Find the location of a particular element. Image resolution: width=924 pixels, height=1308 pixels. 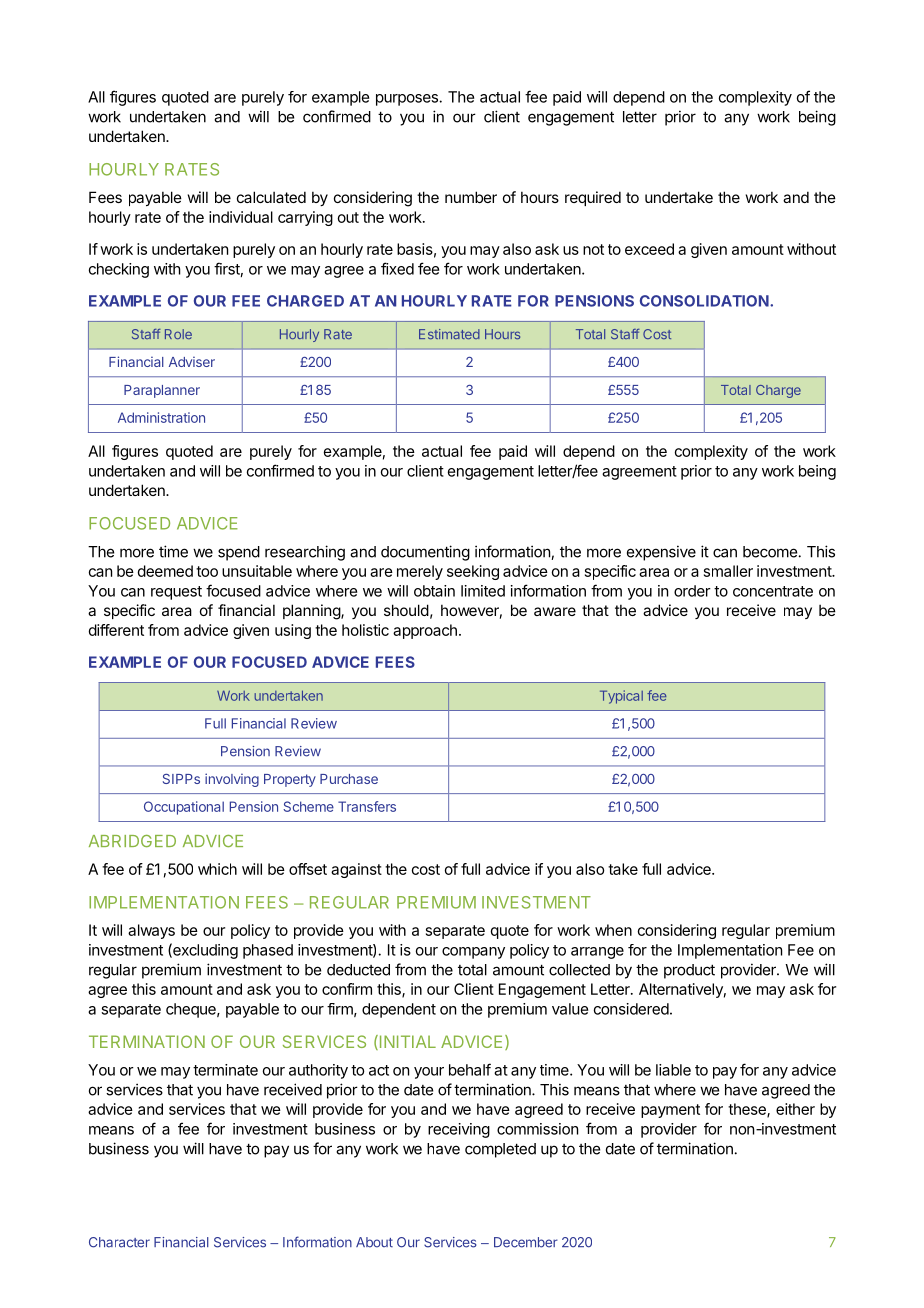

Transfers is located at coordinates (367, 806).
